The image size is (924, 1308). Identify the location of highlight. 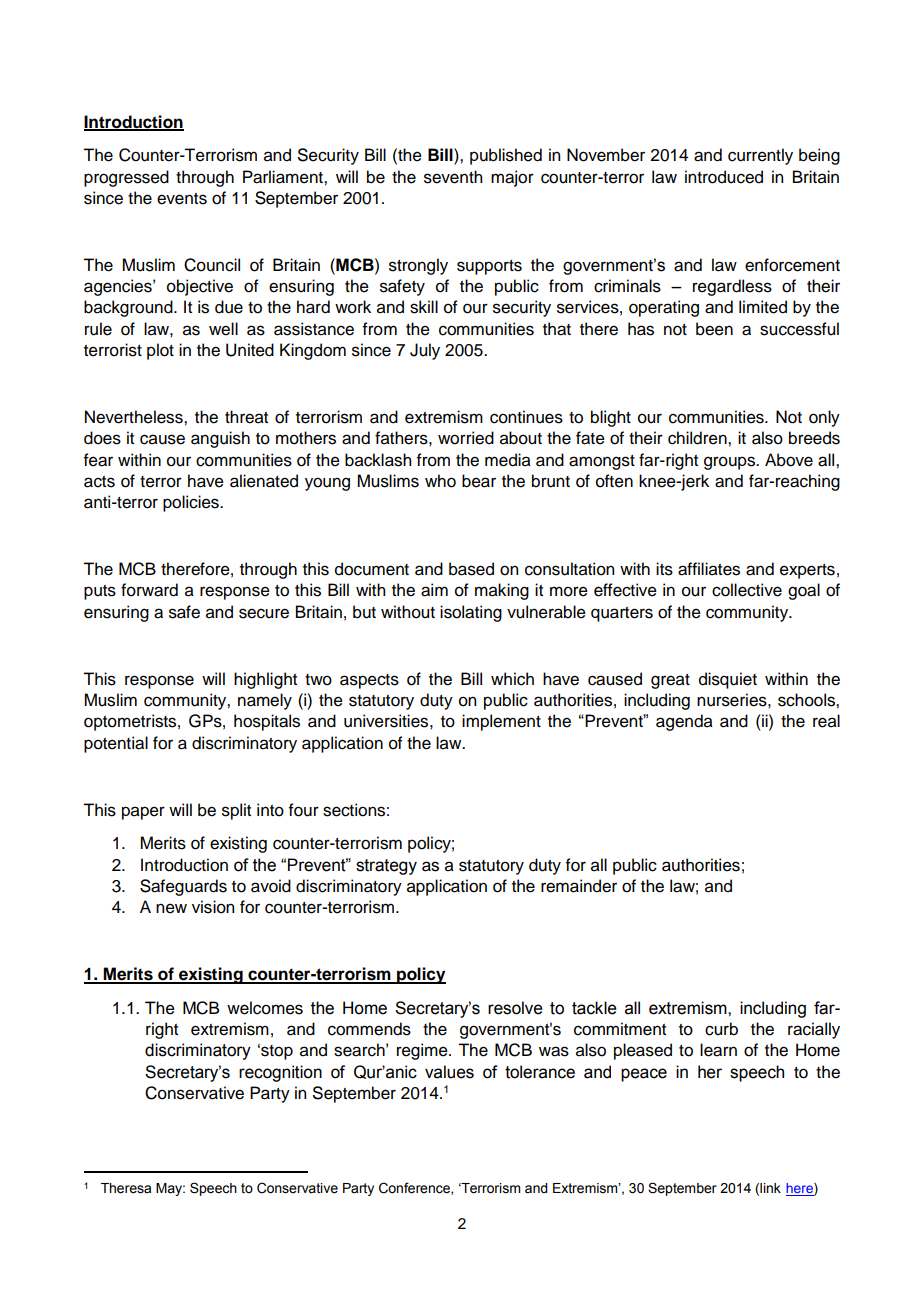
(265, 680).
